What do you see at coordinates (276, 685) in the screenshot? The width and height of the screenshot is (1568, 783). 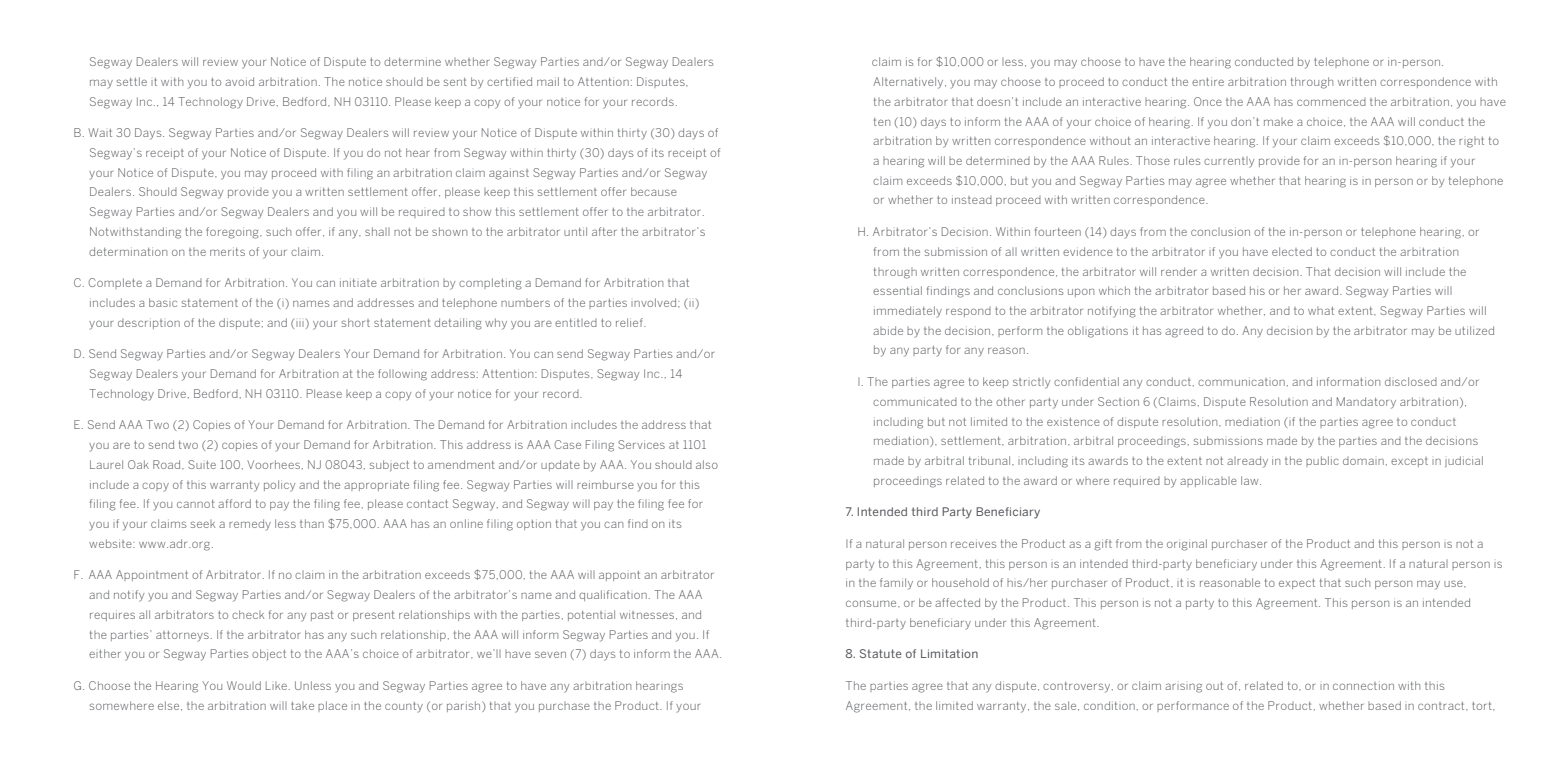 I see `Like` at bounding box center [276, 685].
